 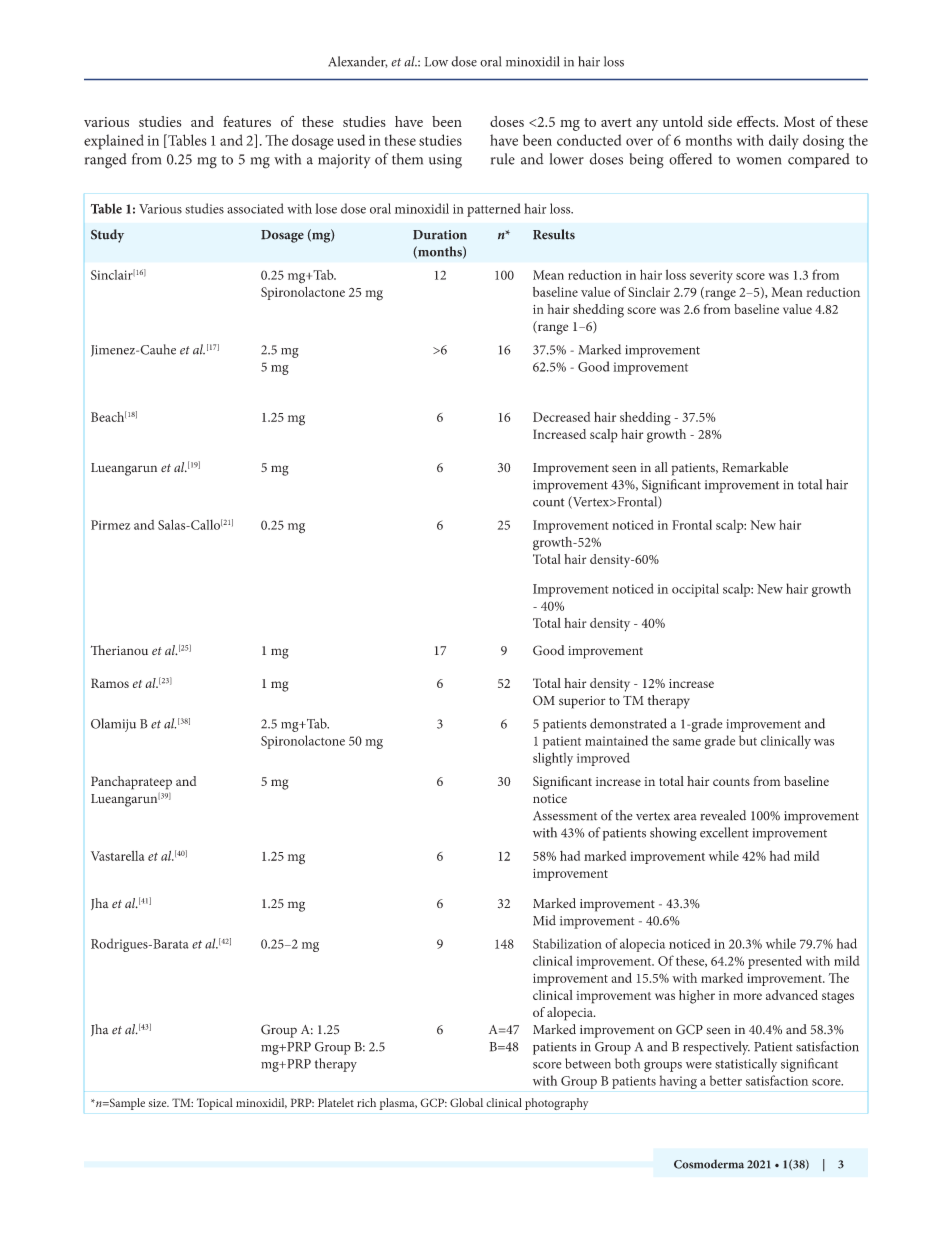 I want to click on Global, so click(x=466, y=1102).
